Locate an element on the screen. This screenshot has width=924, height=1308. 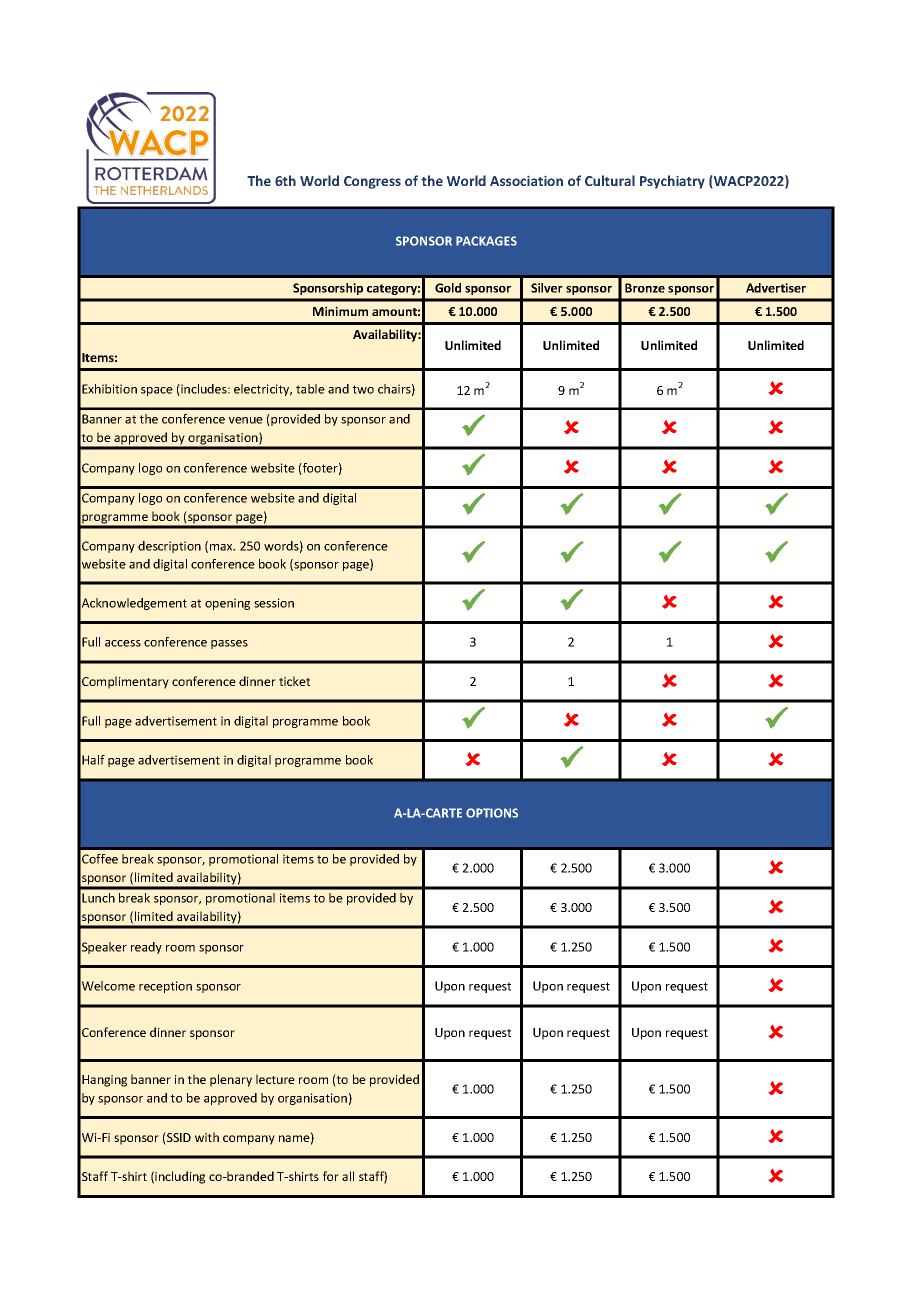
lecture is located at coordinates (275, 1079).
